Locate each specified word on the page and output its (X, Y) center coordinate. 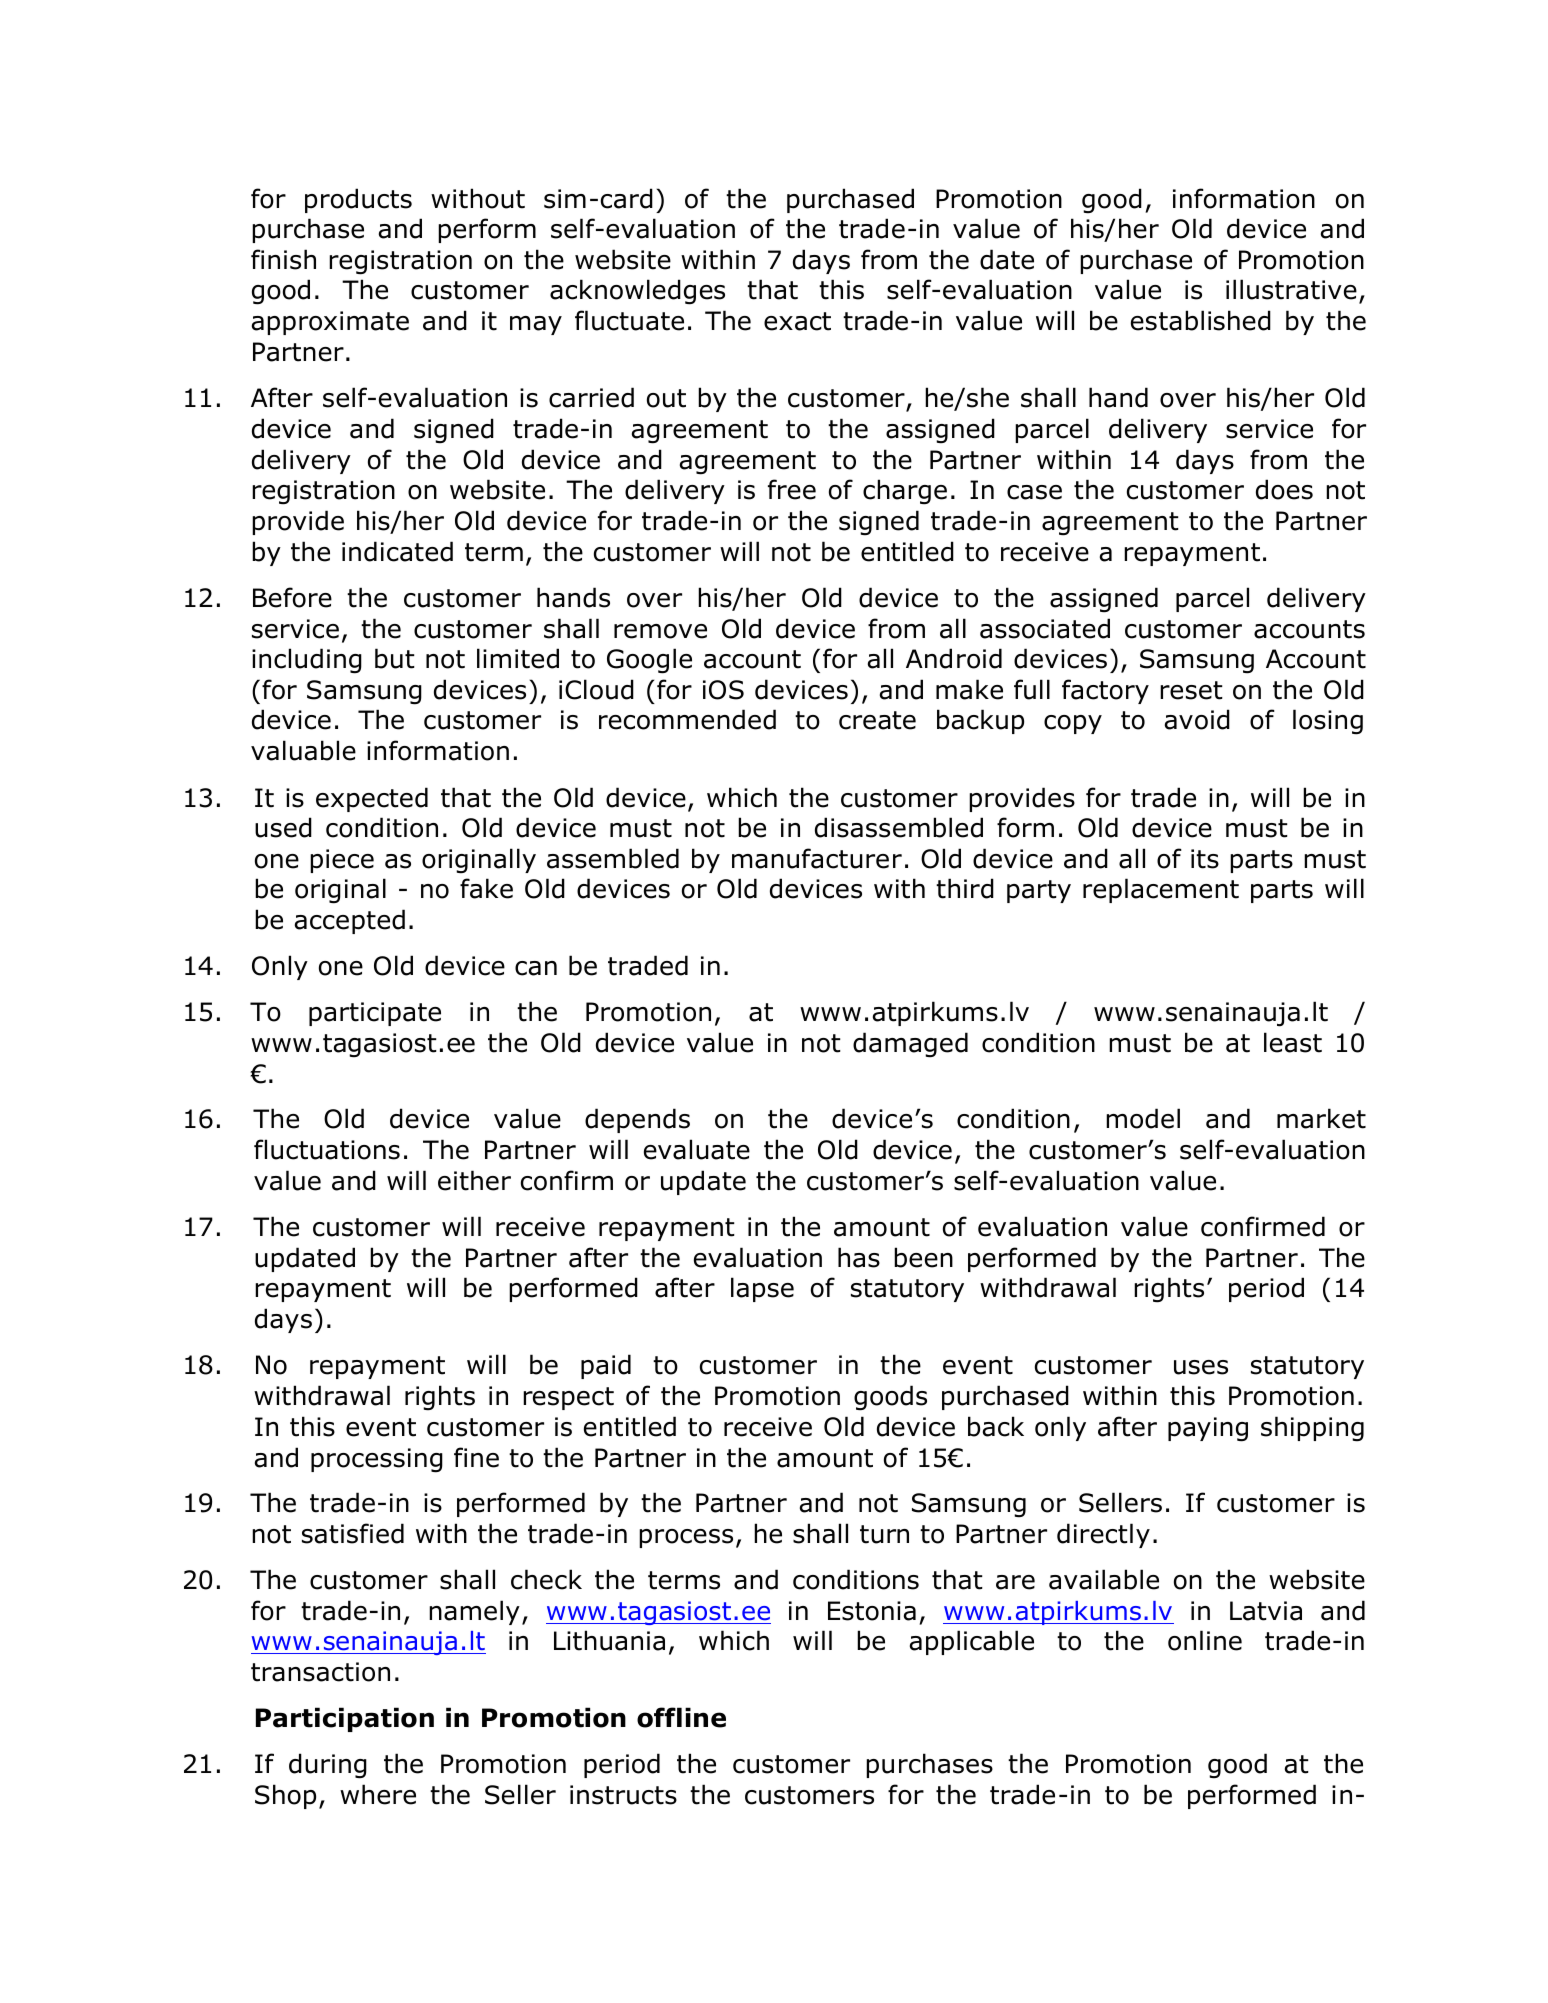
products (358, 200)
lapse (762, 1289)
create (877, 720)
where (378, 1794)
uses (1201, 1367)
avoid (1197, 719)
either (474, 1180)
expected (372, 799)
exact (797, 321)
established (1201, 320)
